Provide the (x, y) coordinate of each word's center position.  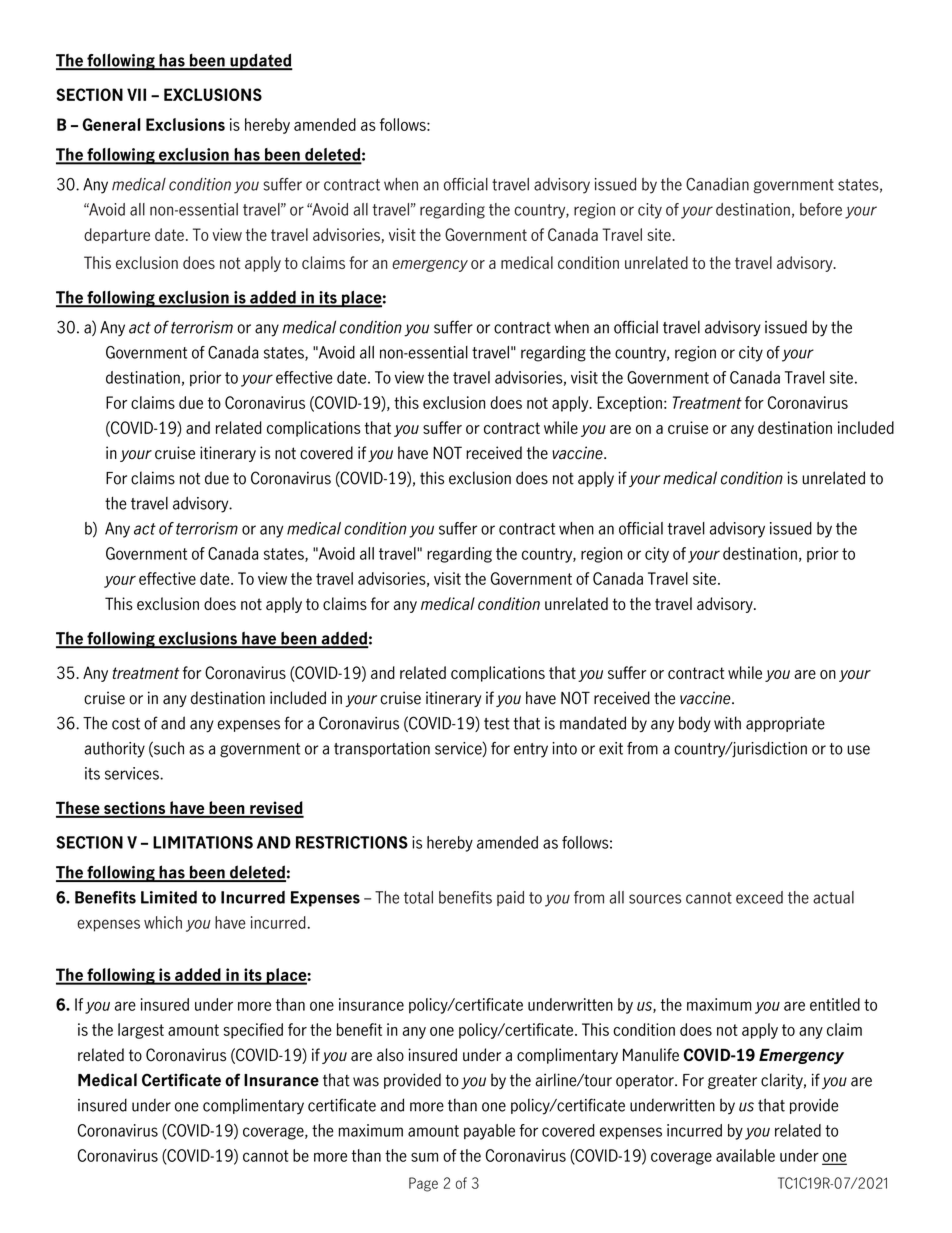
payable (489, 1132)
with (727, 723)
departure (117, 236)
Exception (629, 404)
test (497, 724)
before (821, 209)
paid (510, 898)
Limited (169, 897)
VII (136, 94)
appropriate (785, 724)
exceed (759, 897)
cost (126, 724)
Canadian (717, 184)
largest (141, 1031)
